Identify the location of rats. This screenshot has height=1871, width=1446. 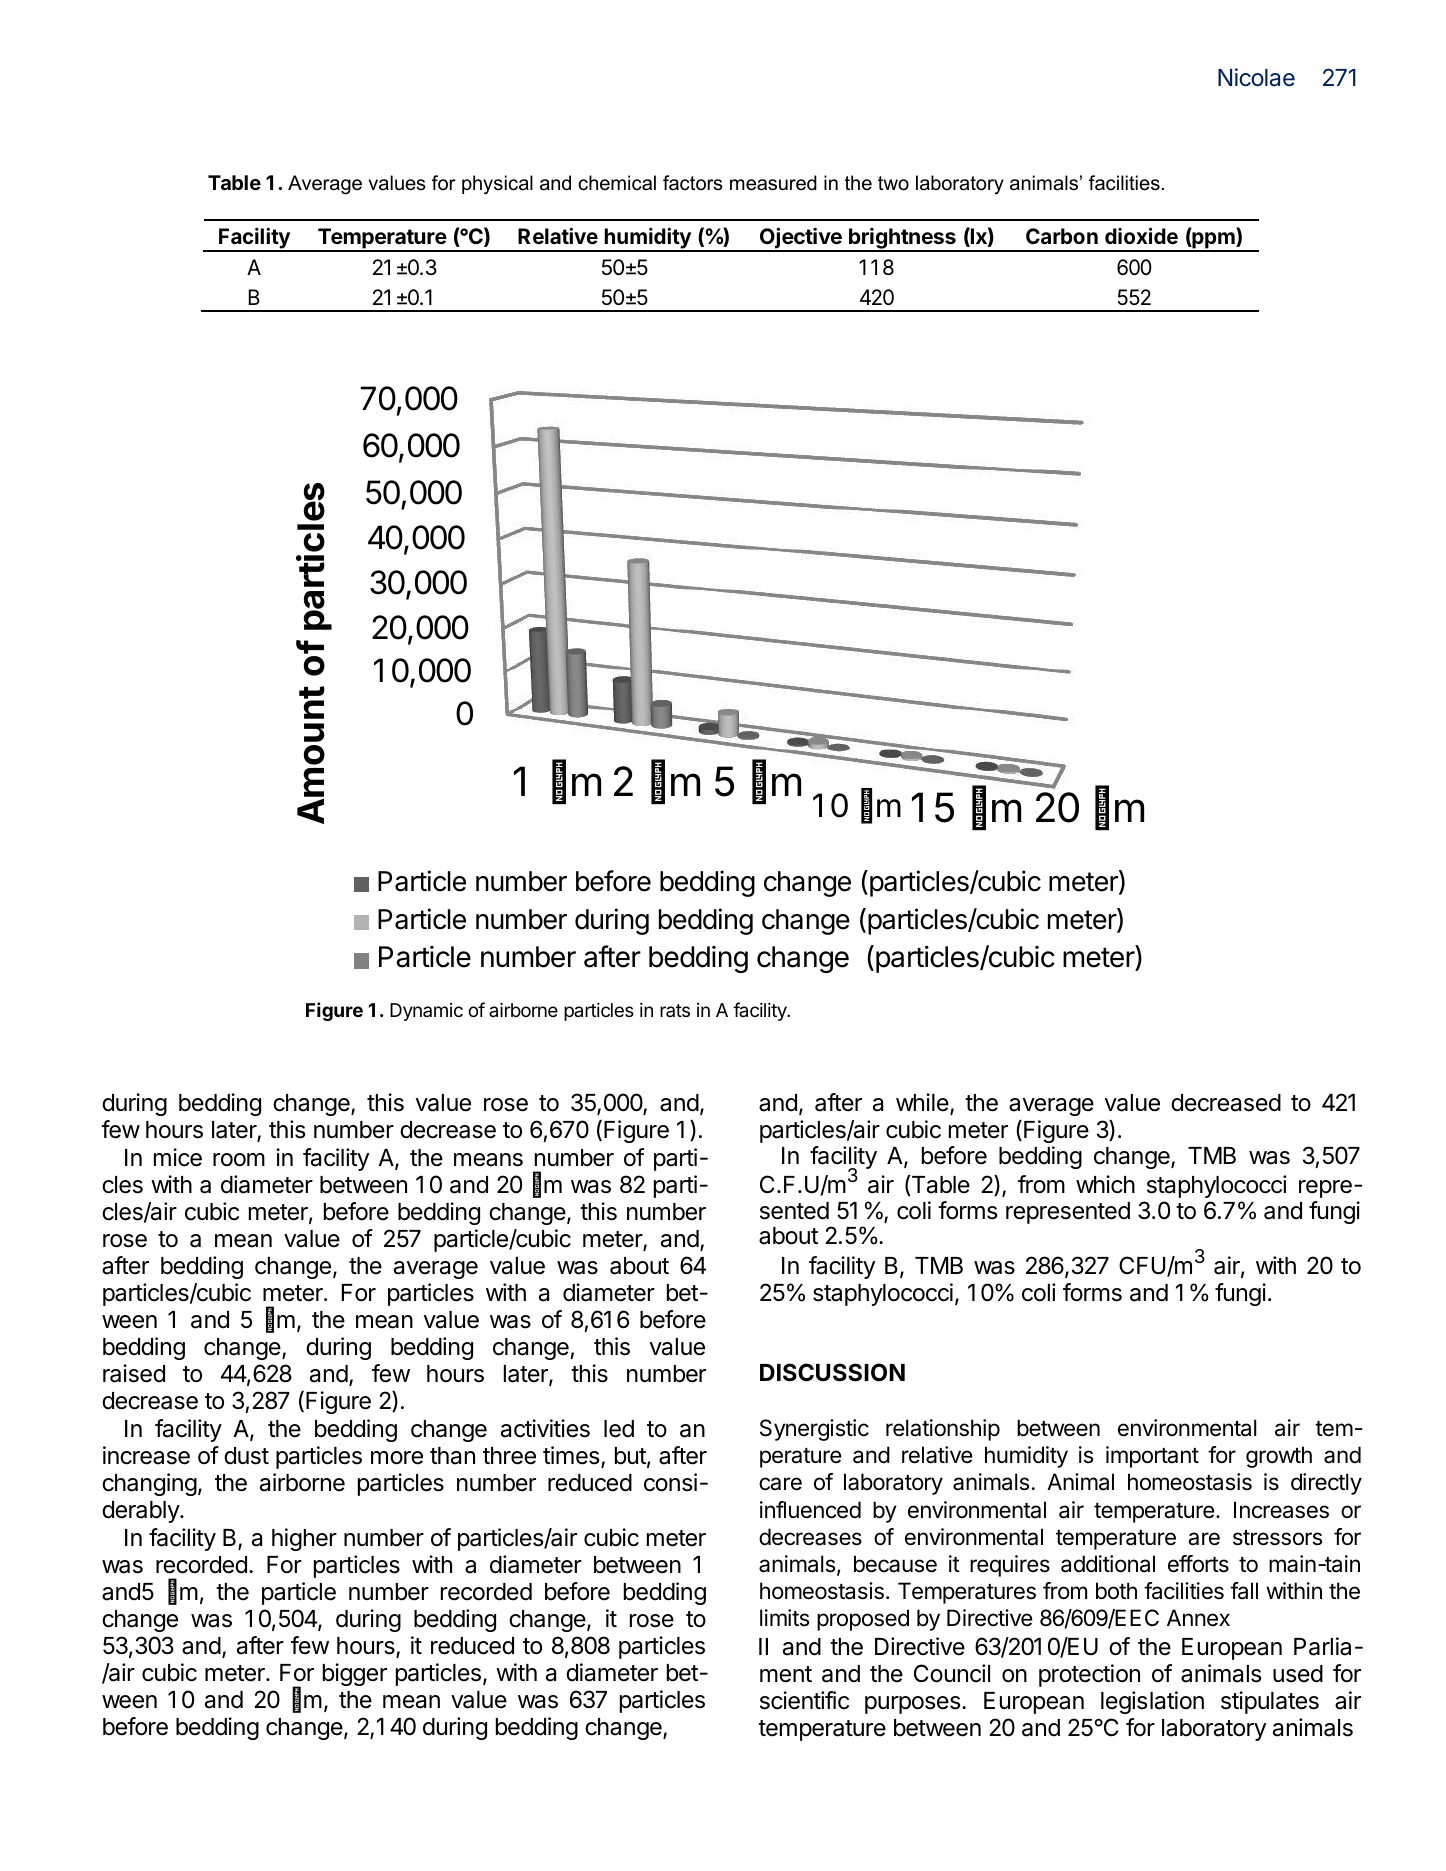
(675, 1010).
